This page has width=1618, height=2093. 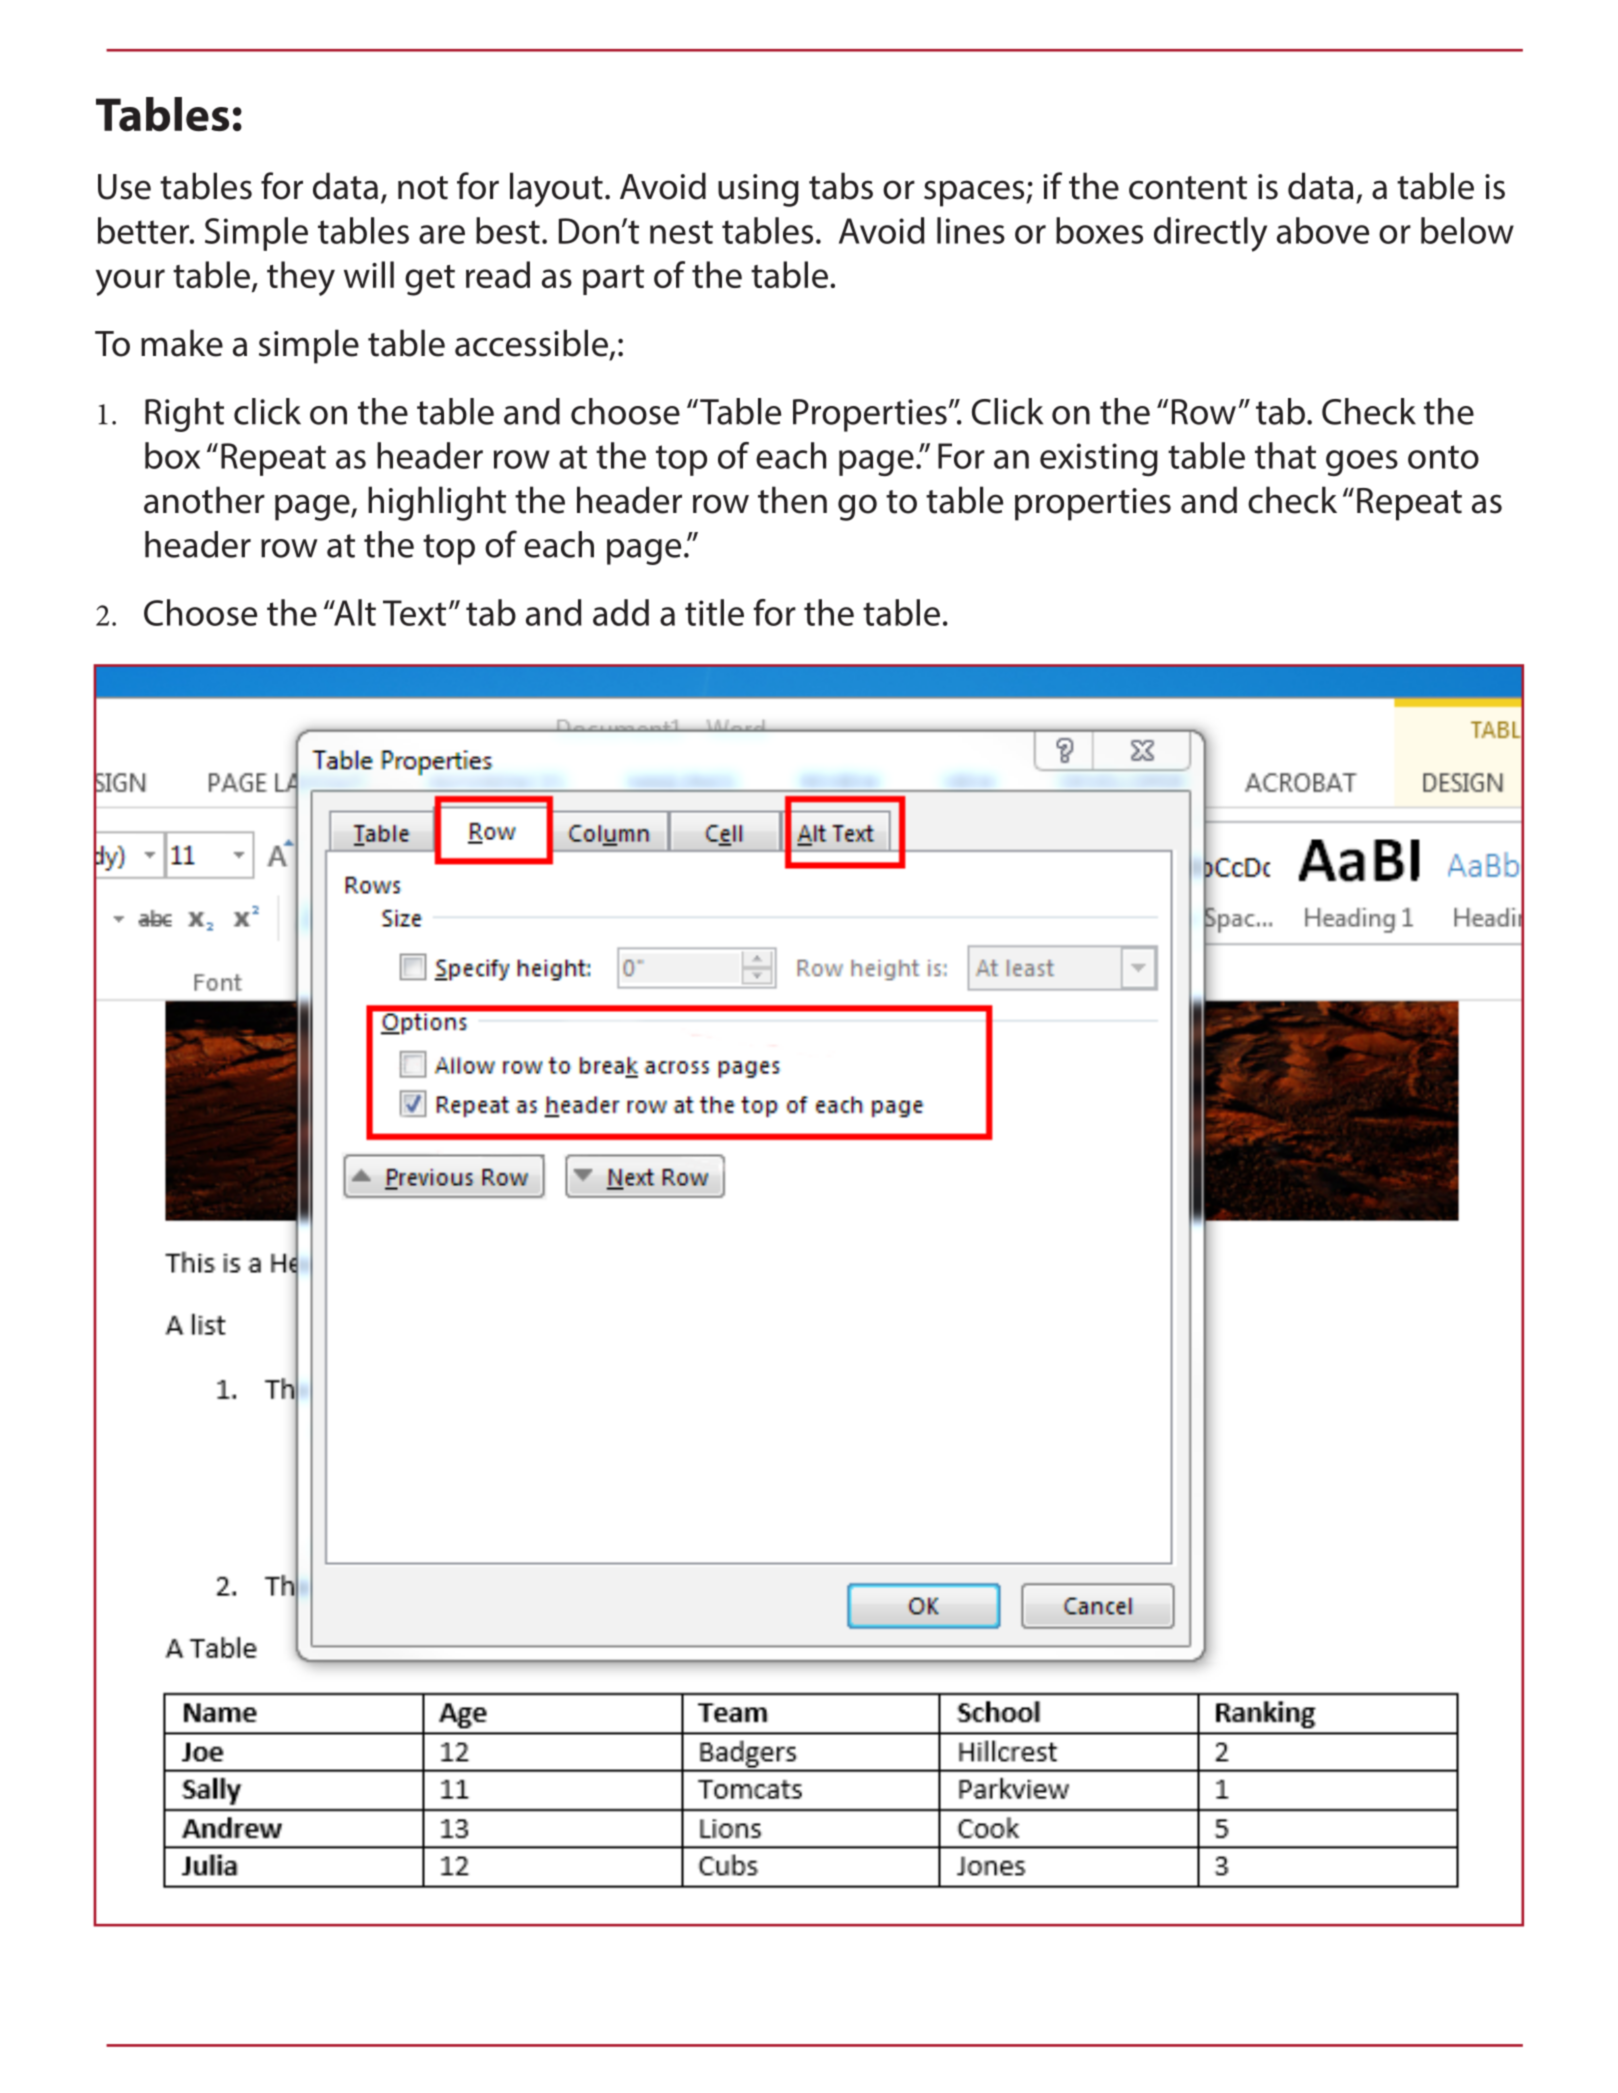 What do you see at coordinates (792, 500) in the page?
I see `then` at bounding box center [792, 500].
